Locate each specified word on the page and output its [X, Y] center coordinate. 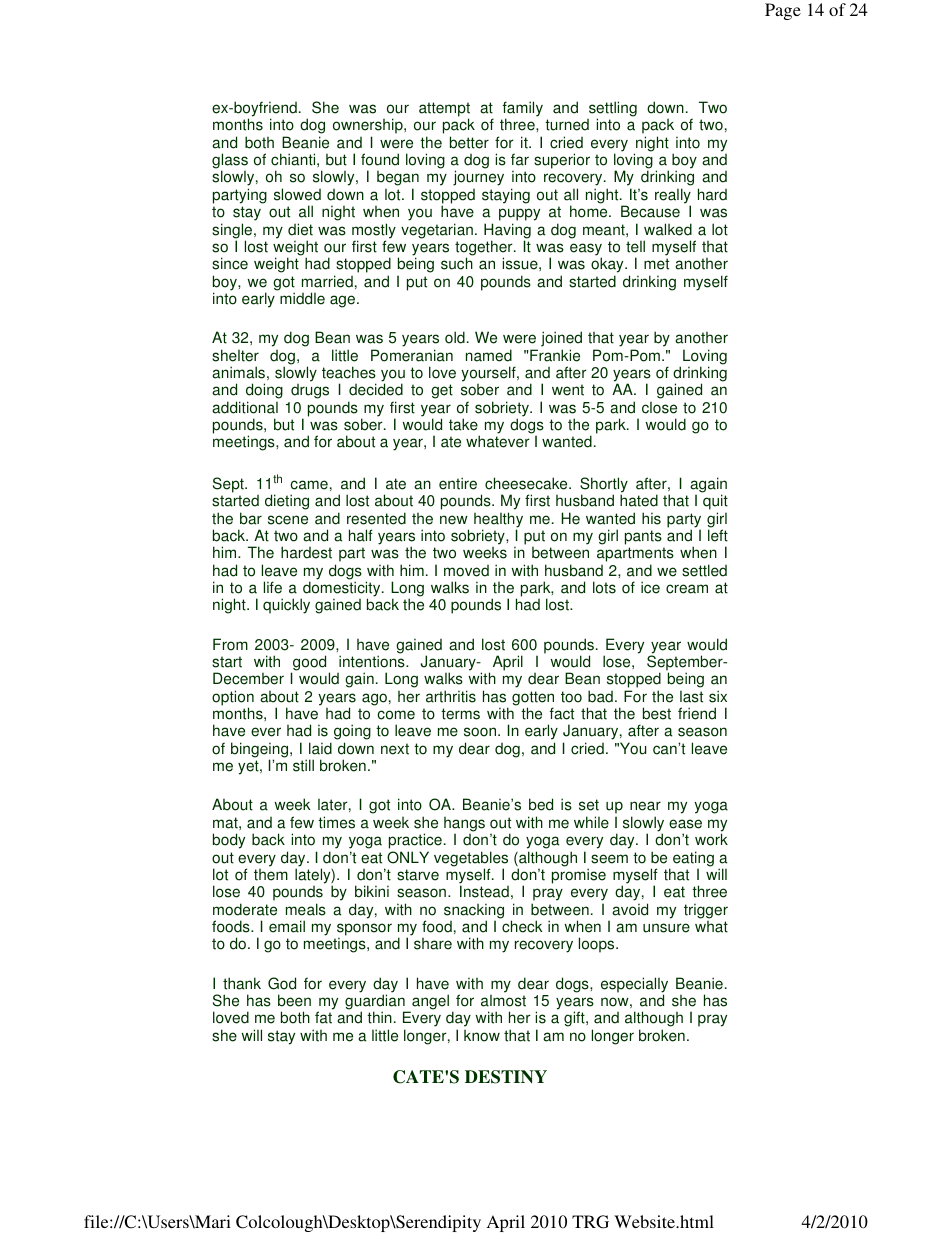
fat [323, 1017]
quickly [286, 606]
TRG [590, 1222]
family [522, 110]
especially [634, 986]
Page [783, 11]
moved [466, 571]
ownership [369, 127]
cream [687, 589]
